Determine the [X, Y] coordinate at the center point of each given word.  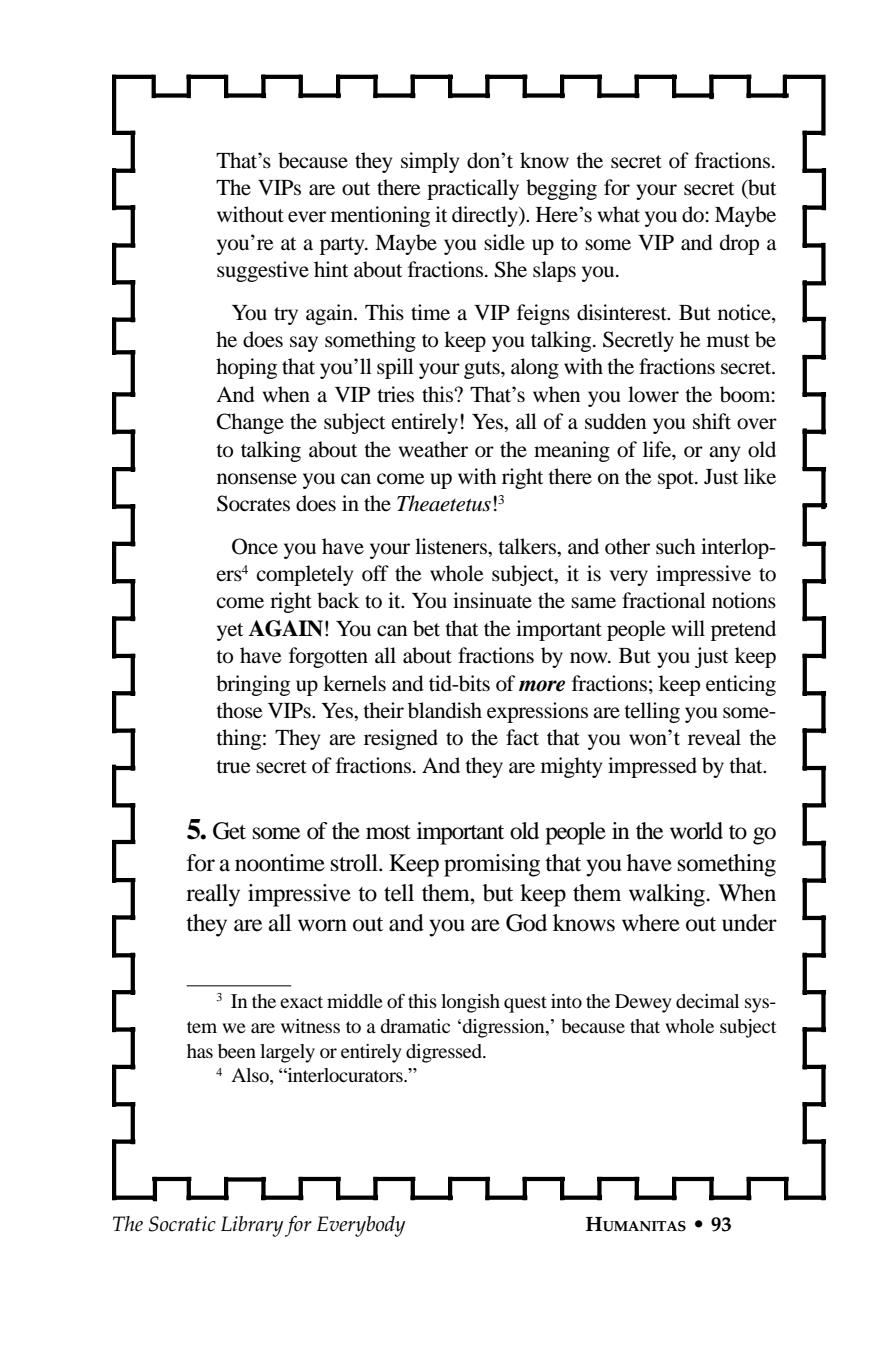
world [696, 831]
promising [492, 865]
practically [473, 189]
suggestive [263, 271]
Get [229, 831]
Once [255, 546]
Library [252, 1226]
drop [739, 244]
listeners [452, 546]
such [676, 546]
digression [504, 1028]
